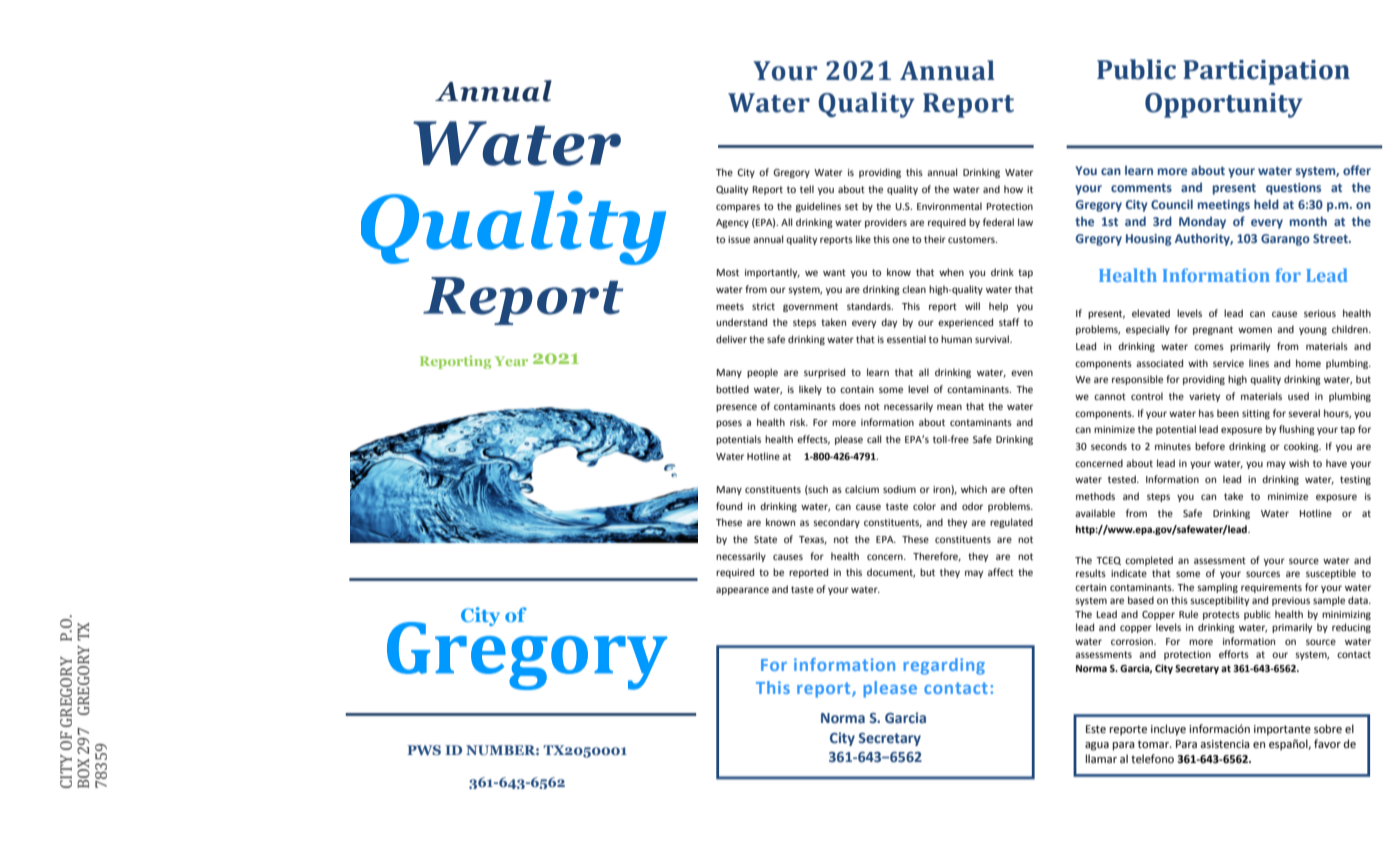 This page has height=850, width=1400. I want to click on tell, so click(807, 189).
